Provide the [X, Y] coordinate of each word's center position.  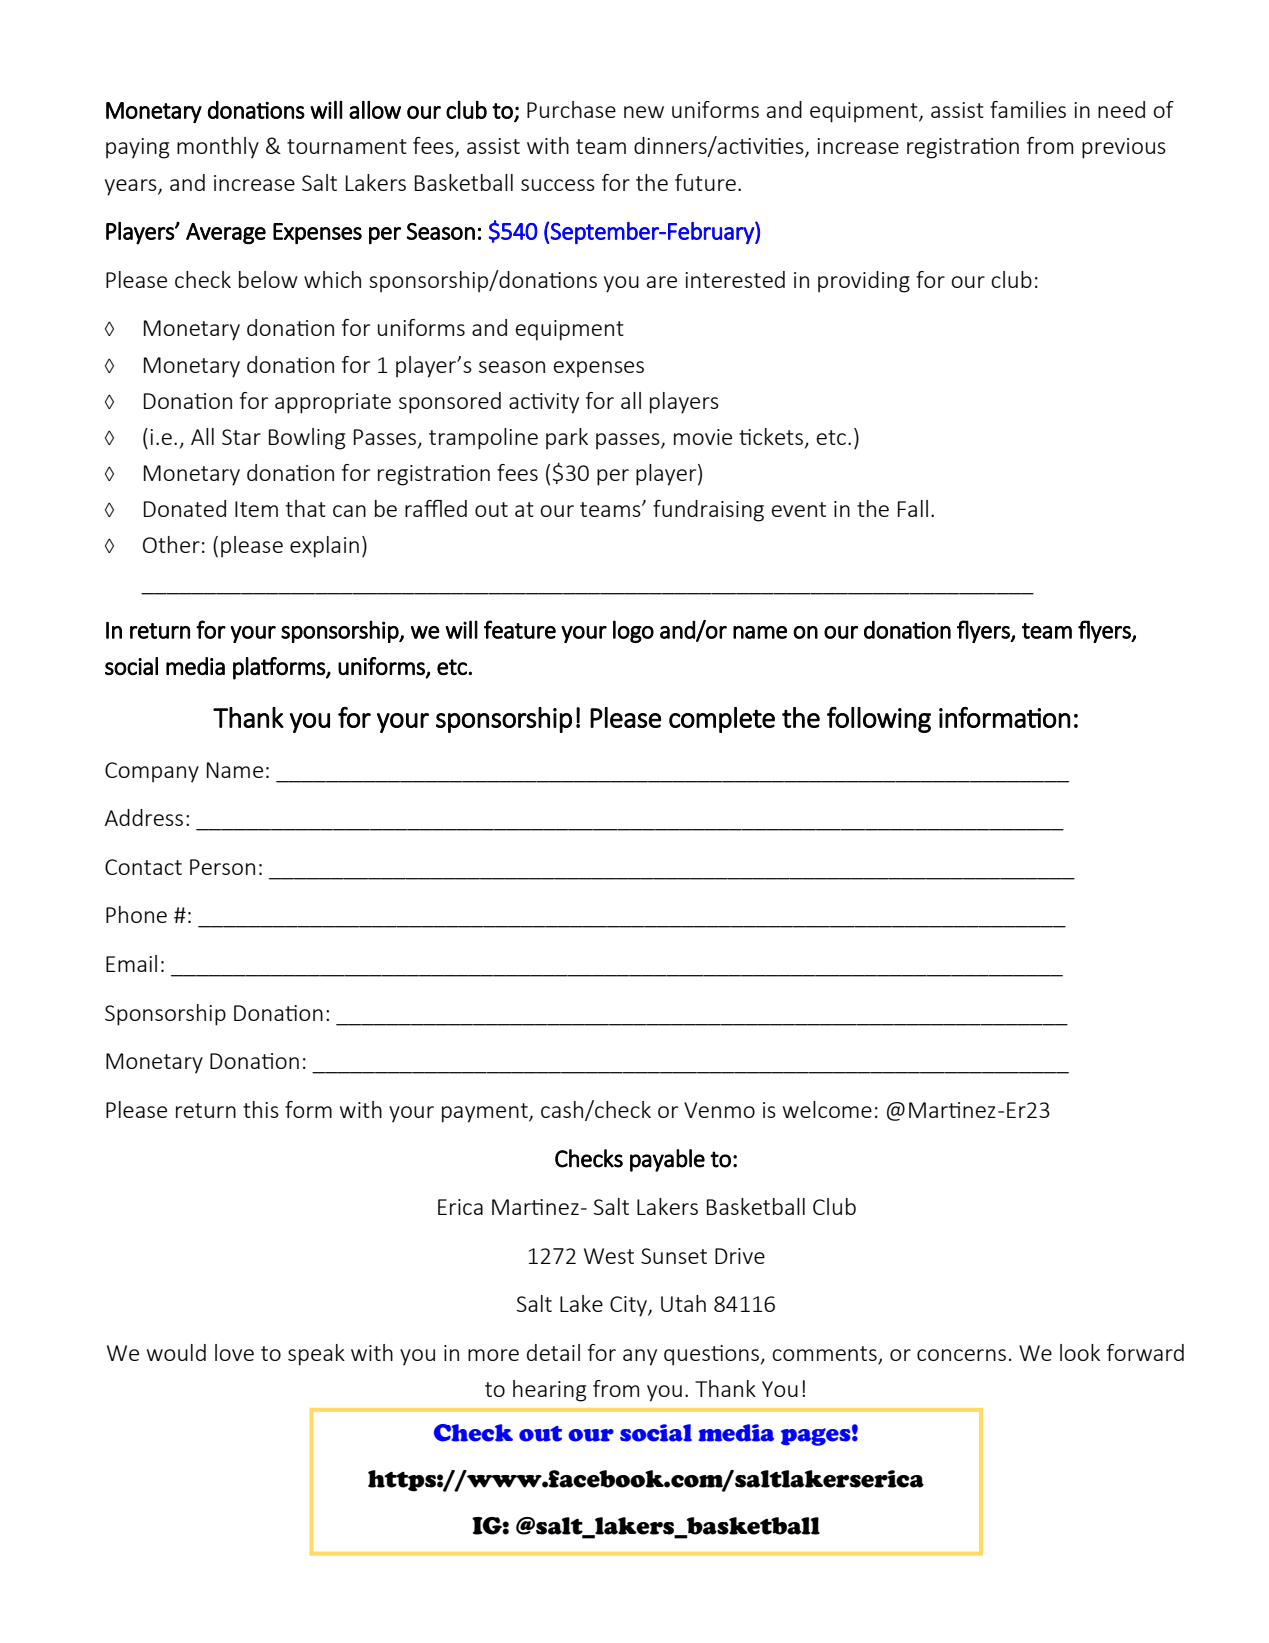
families [1028, 109]
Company [152, 772]
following [879, 720]
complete [722, 720]
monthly [218, 148]
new [644, 112]
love [234, 1352]
